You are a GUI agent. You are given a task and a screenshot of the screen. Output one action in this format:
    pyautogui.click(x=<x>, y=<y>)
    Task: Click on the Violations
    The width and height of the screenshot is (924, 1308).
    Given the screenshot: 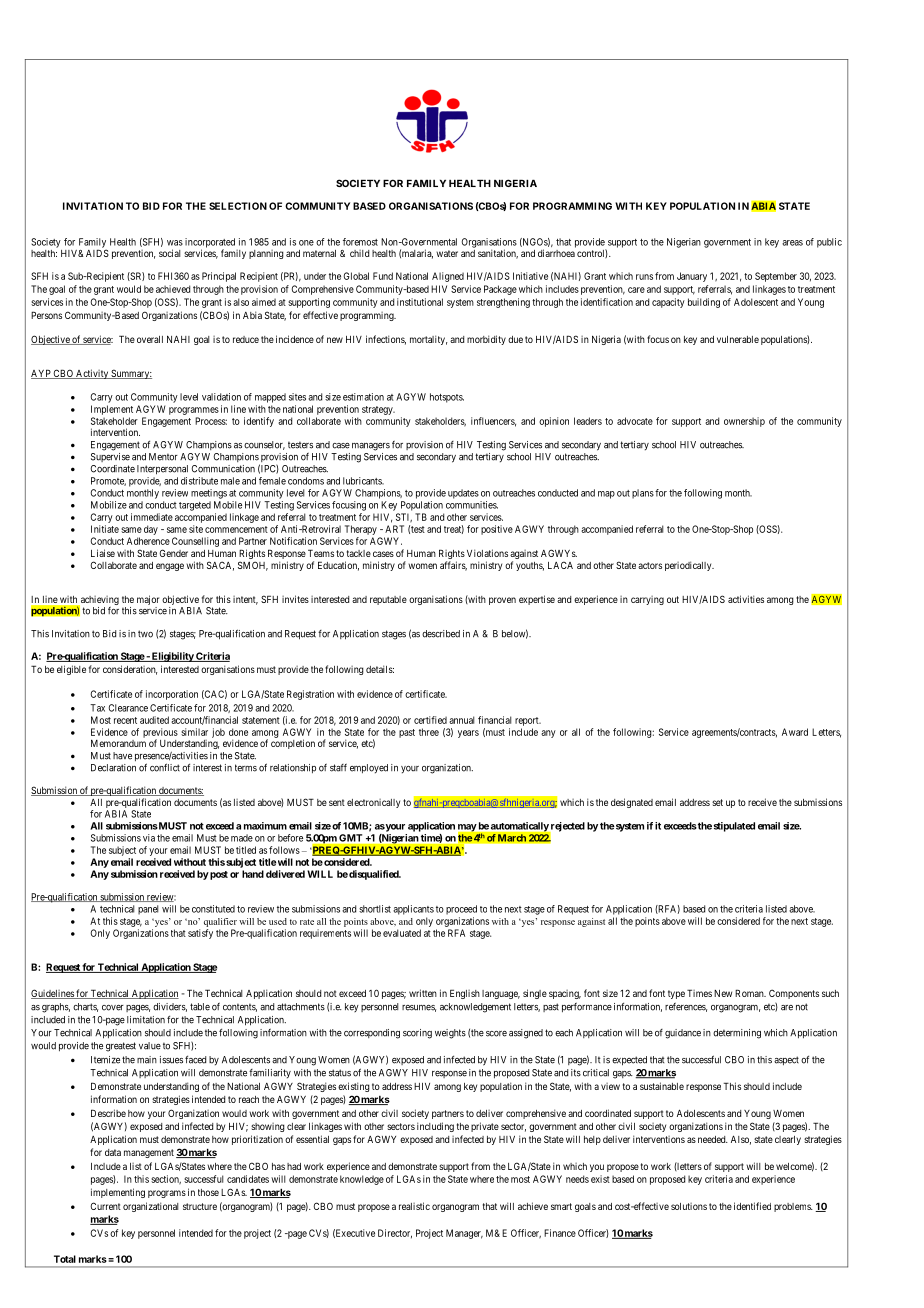 What is the action you would take?
    pyautogui.click(x=487, y=553)
